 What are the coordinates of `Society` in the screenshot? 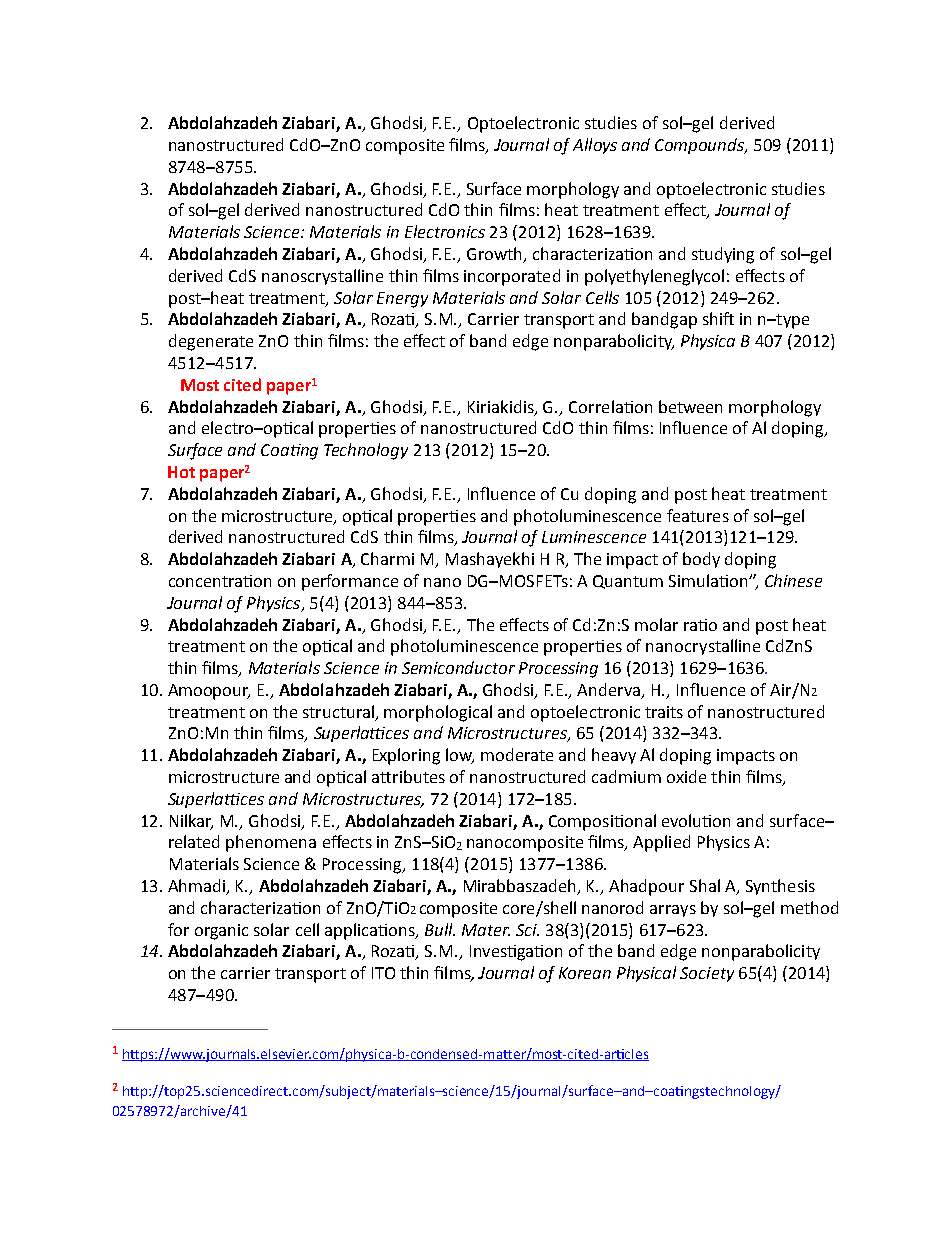 It's located at (707, 974).
